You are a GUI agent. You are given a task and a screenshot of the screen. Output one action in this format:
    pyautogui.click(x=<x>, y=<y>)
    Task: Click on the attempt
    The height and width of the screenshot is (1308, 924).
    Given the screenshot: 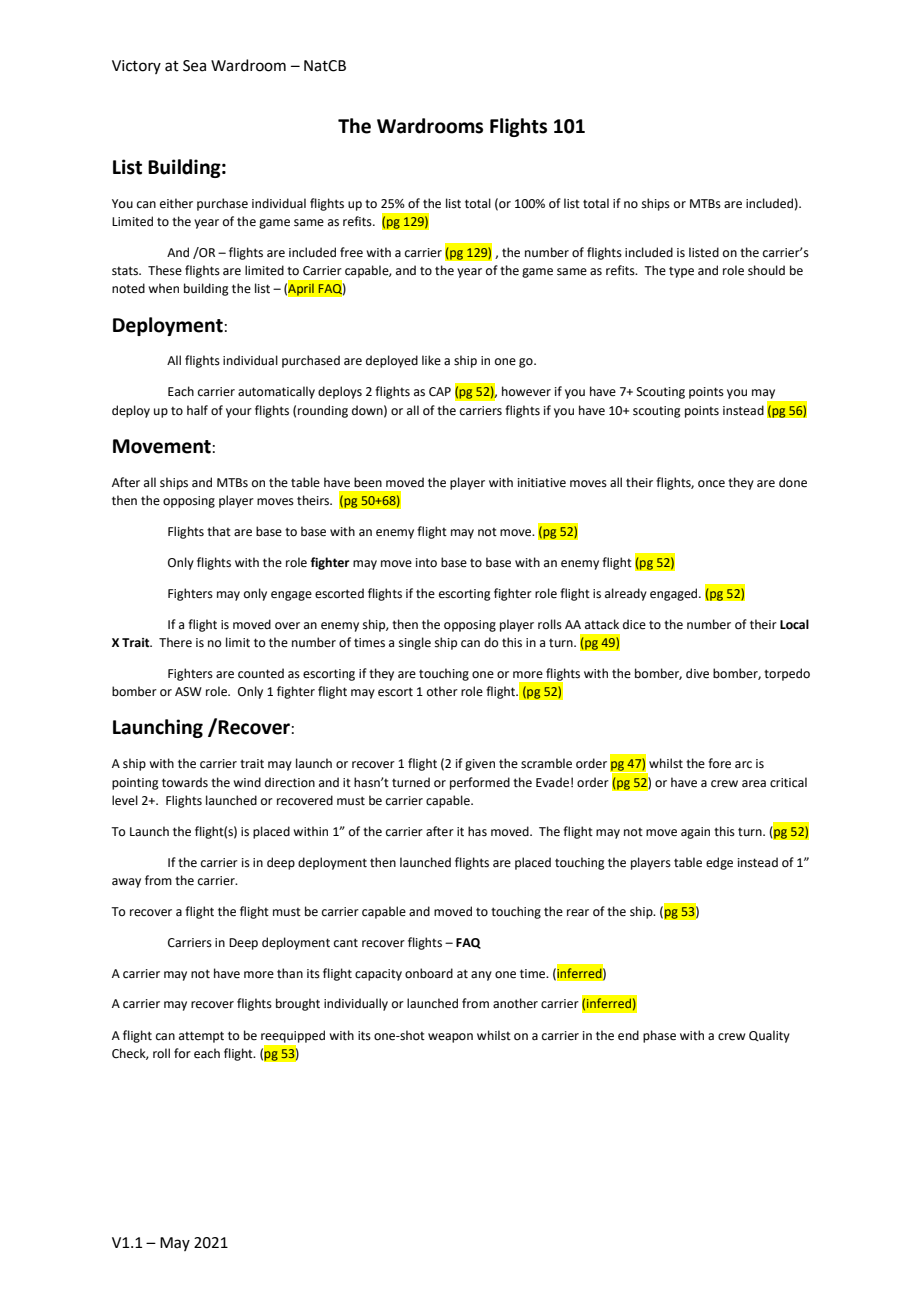 What is the action you would take?
    pyautogui.click(x=201, y=1037)
